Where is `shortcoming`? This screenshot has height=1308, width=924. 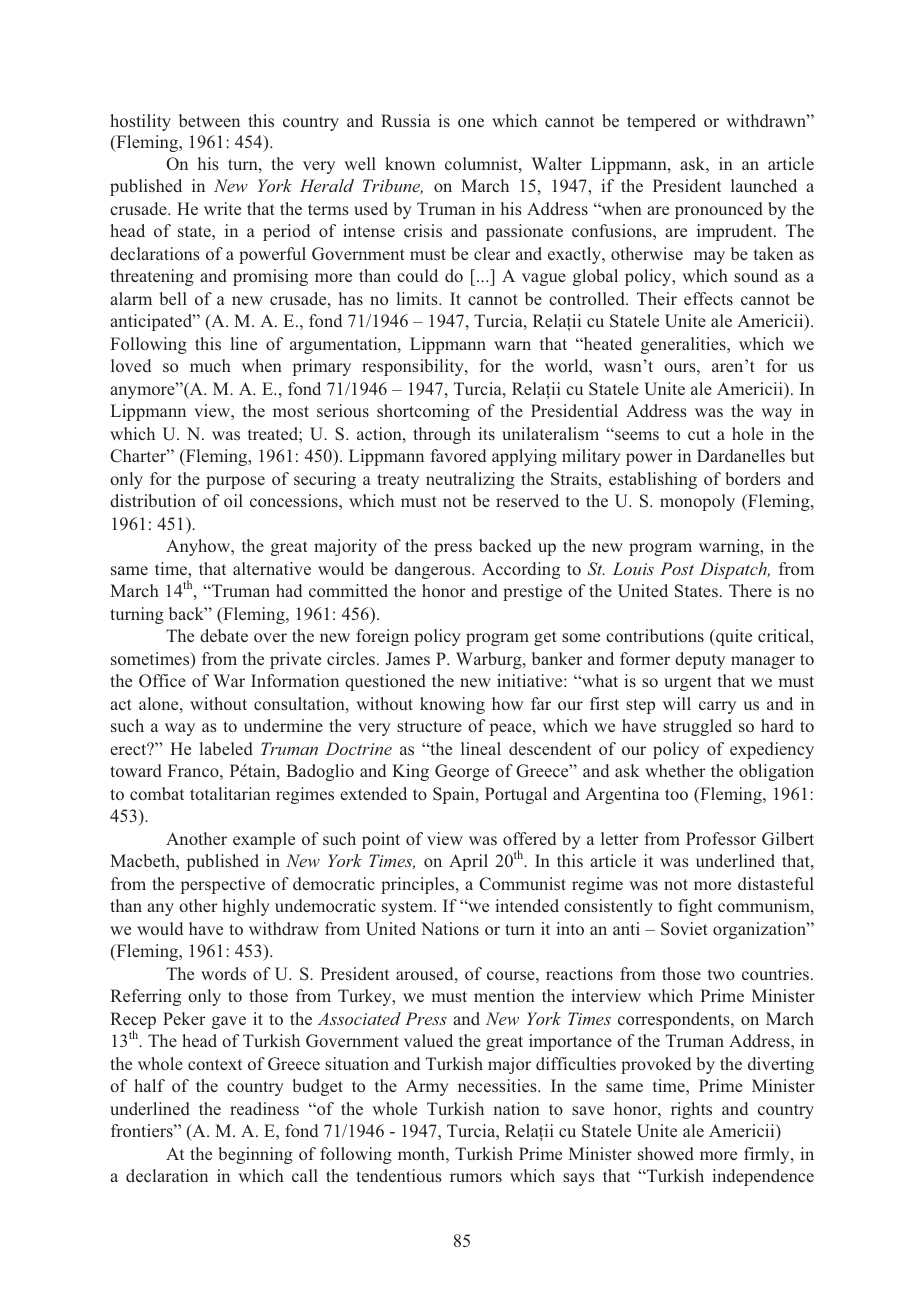
shortcoming is located at coordinates (423, 412).
